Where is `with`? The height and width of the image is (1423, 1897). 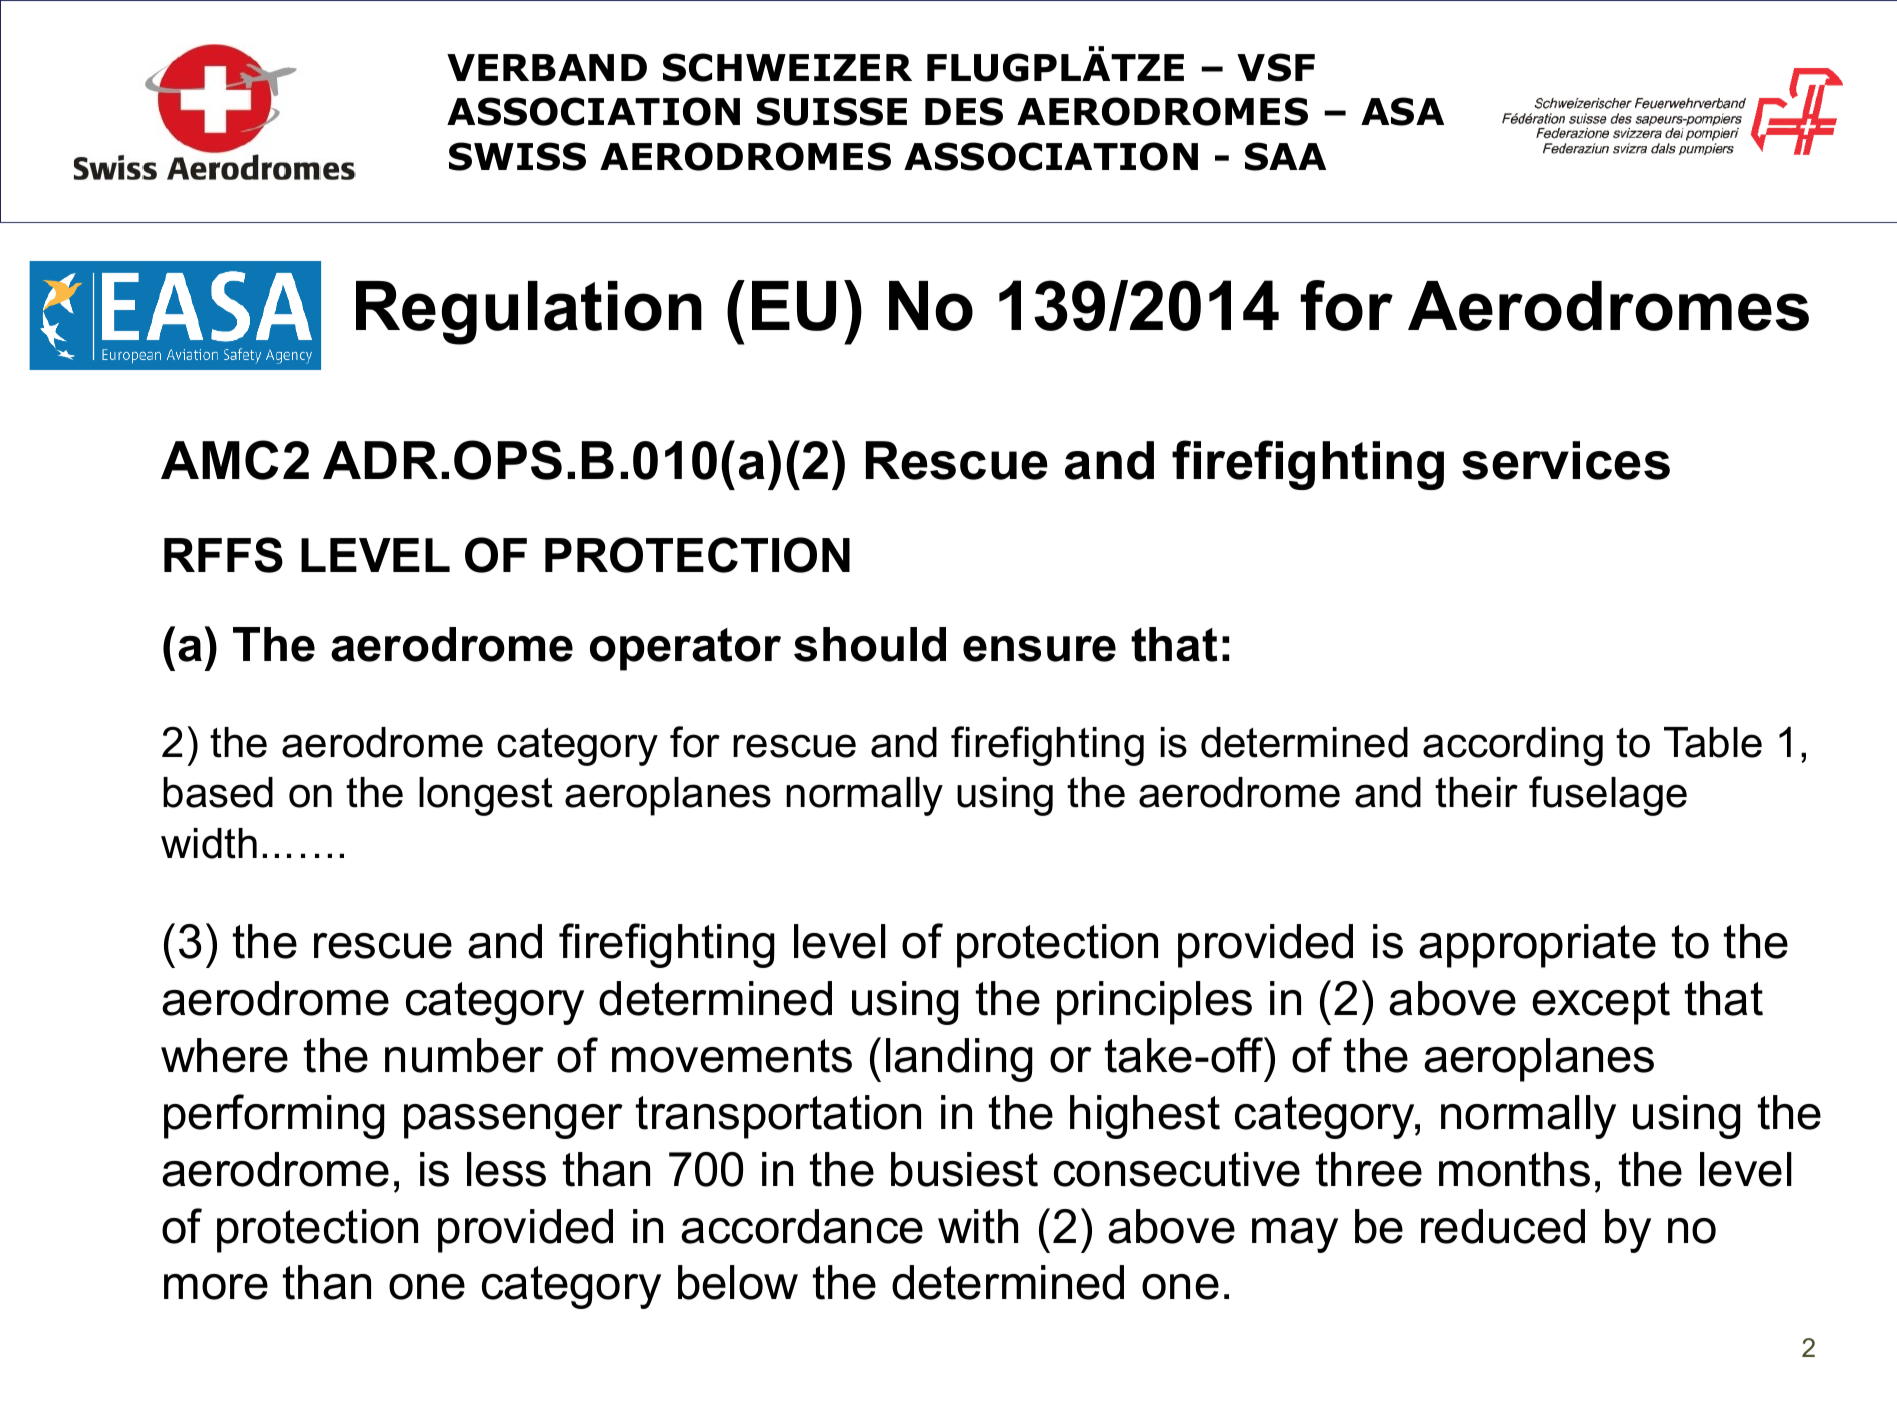 with is located at coordinates (978, 1226).
